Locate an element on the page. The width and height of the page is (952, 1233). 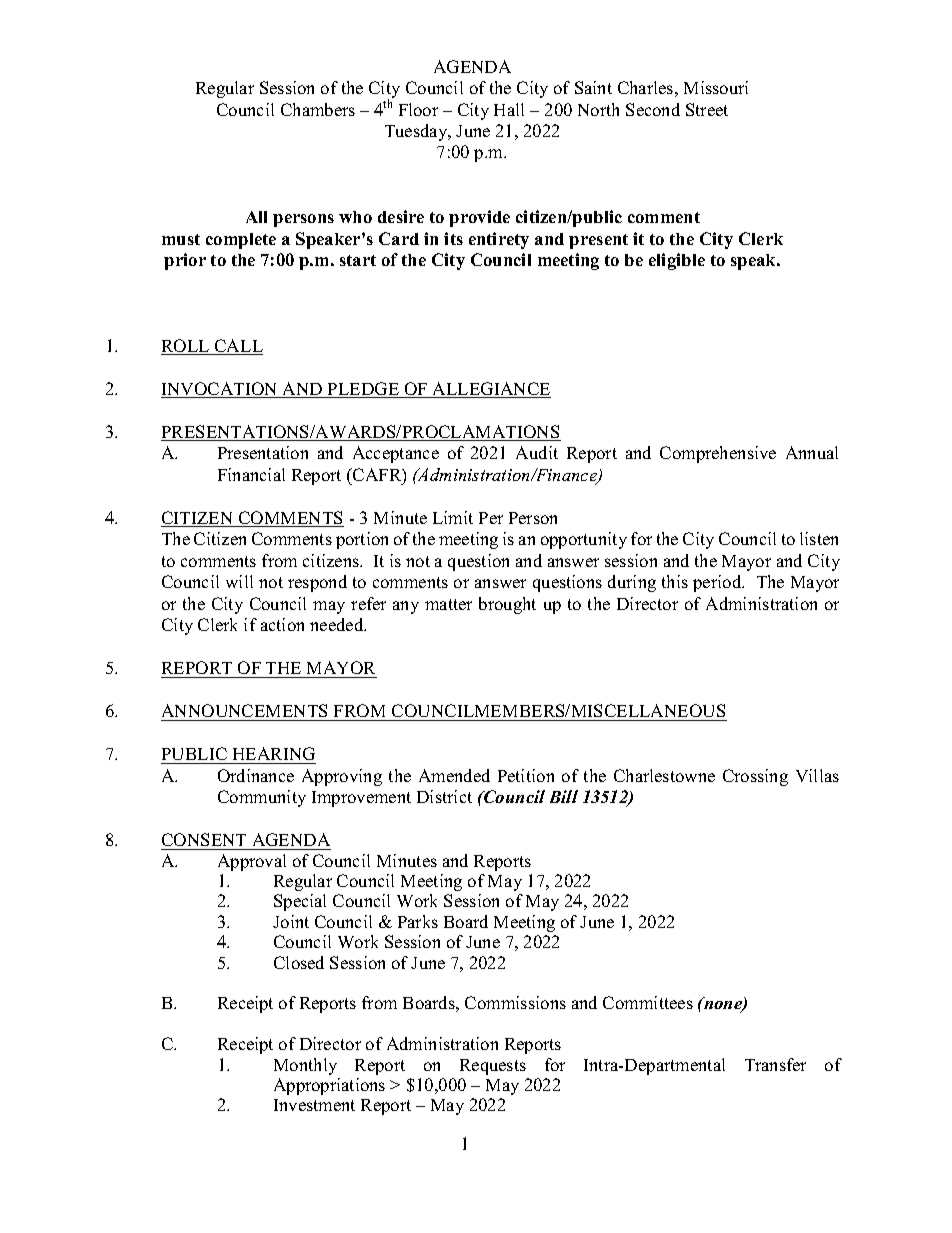
Street is located at coordinates (707, 109).
